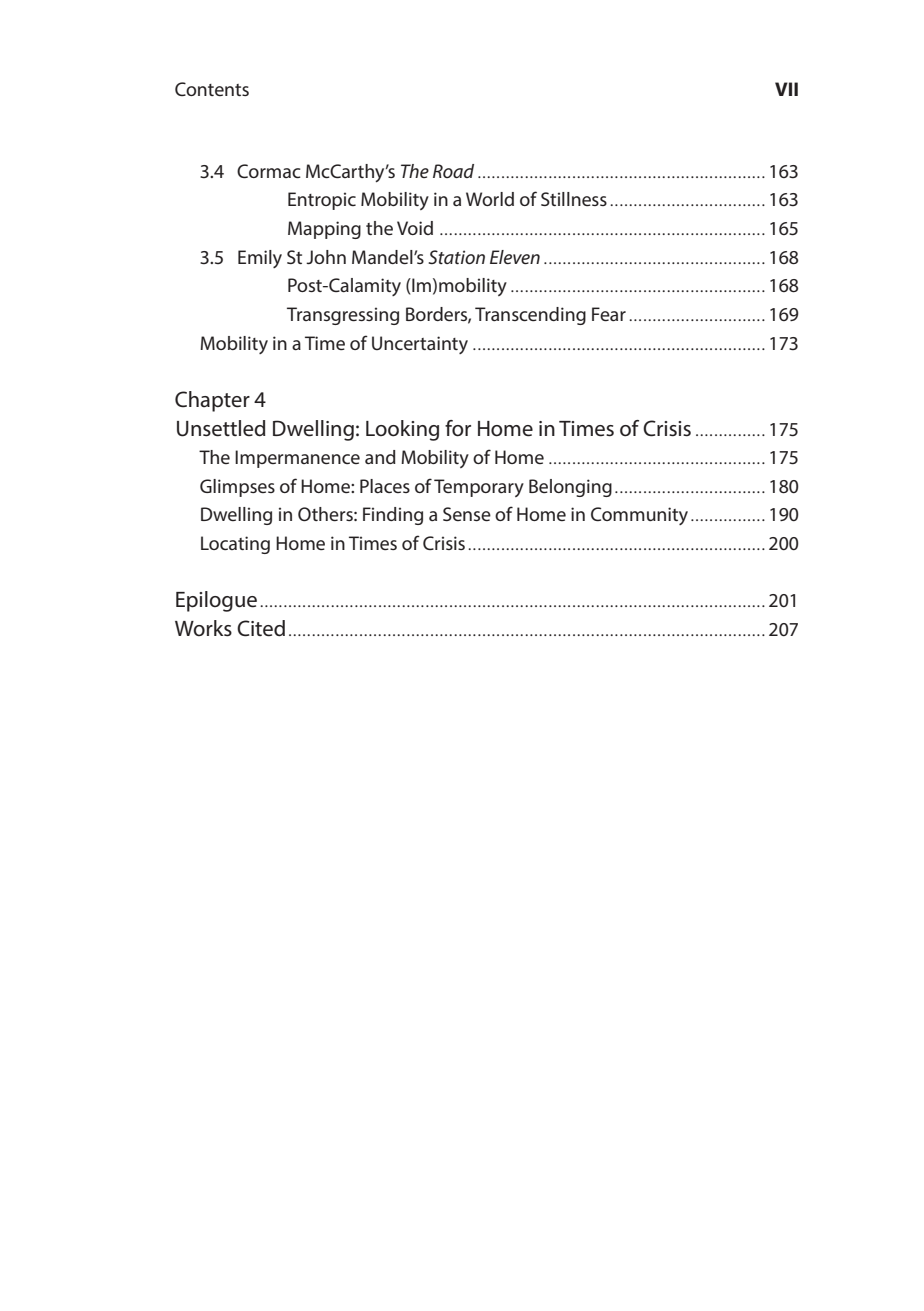  I want to click on Works, so click(203, 628).
